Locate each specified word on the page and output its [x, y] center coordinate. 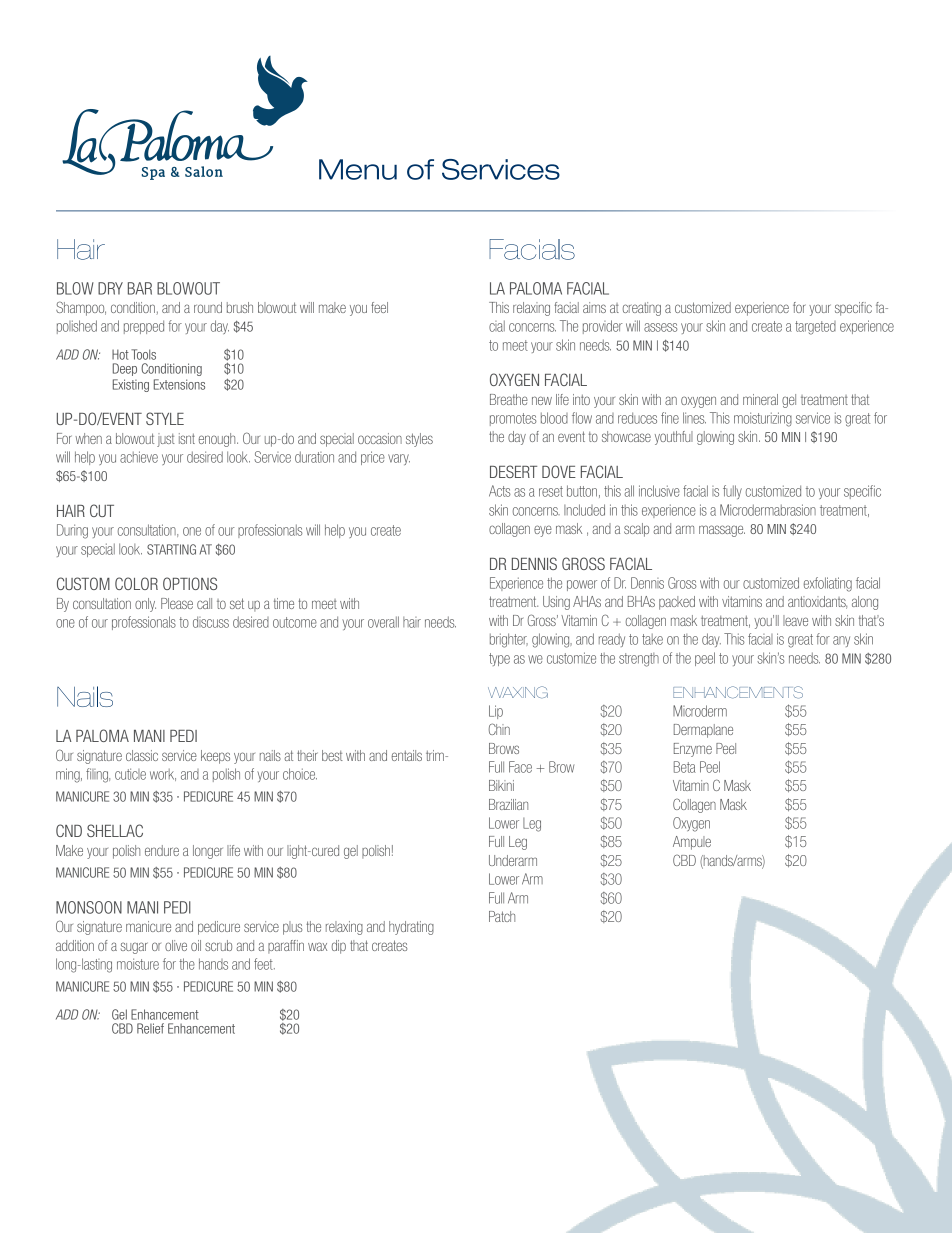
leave [795, 620]
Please [177, 603]
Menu [358, 169]
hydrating [411, 928]
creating [642, 309]
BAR [140, 288]
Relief [150, 1028]
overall [383, 622]
